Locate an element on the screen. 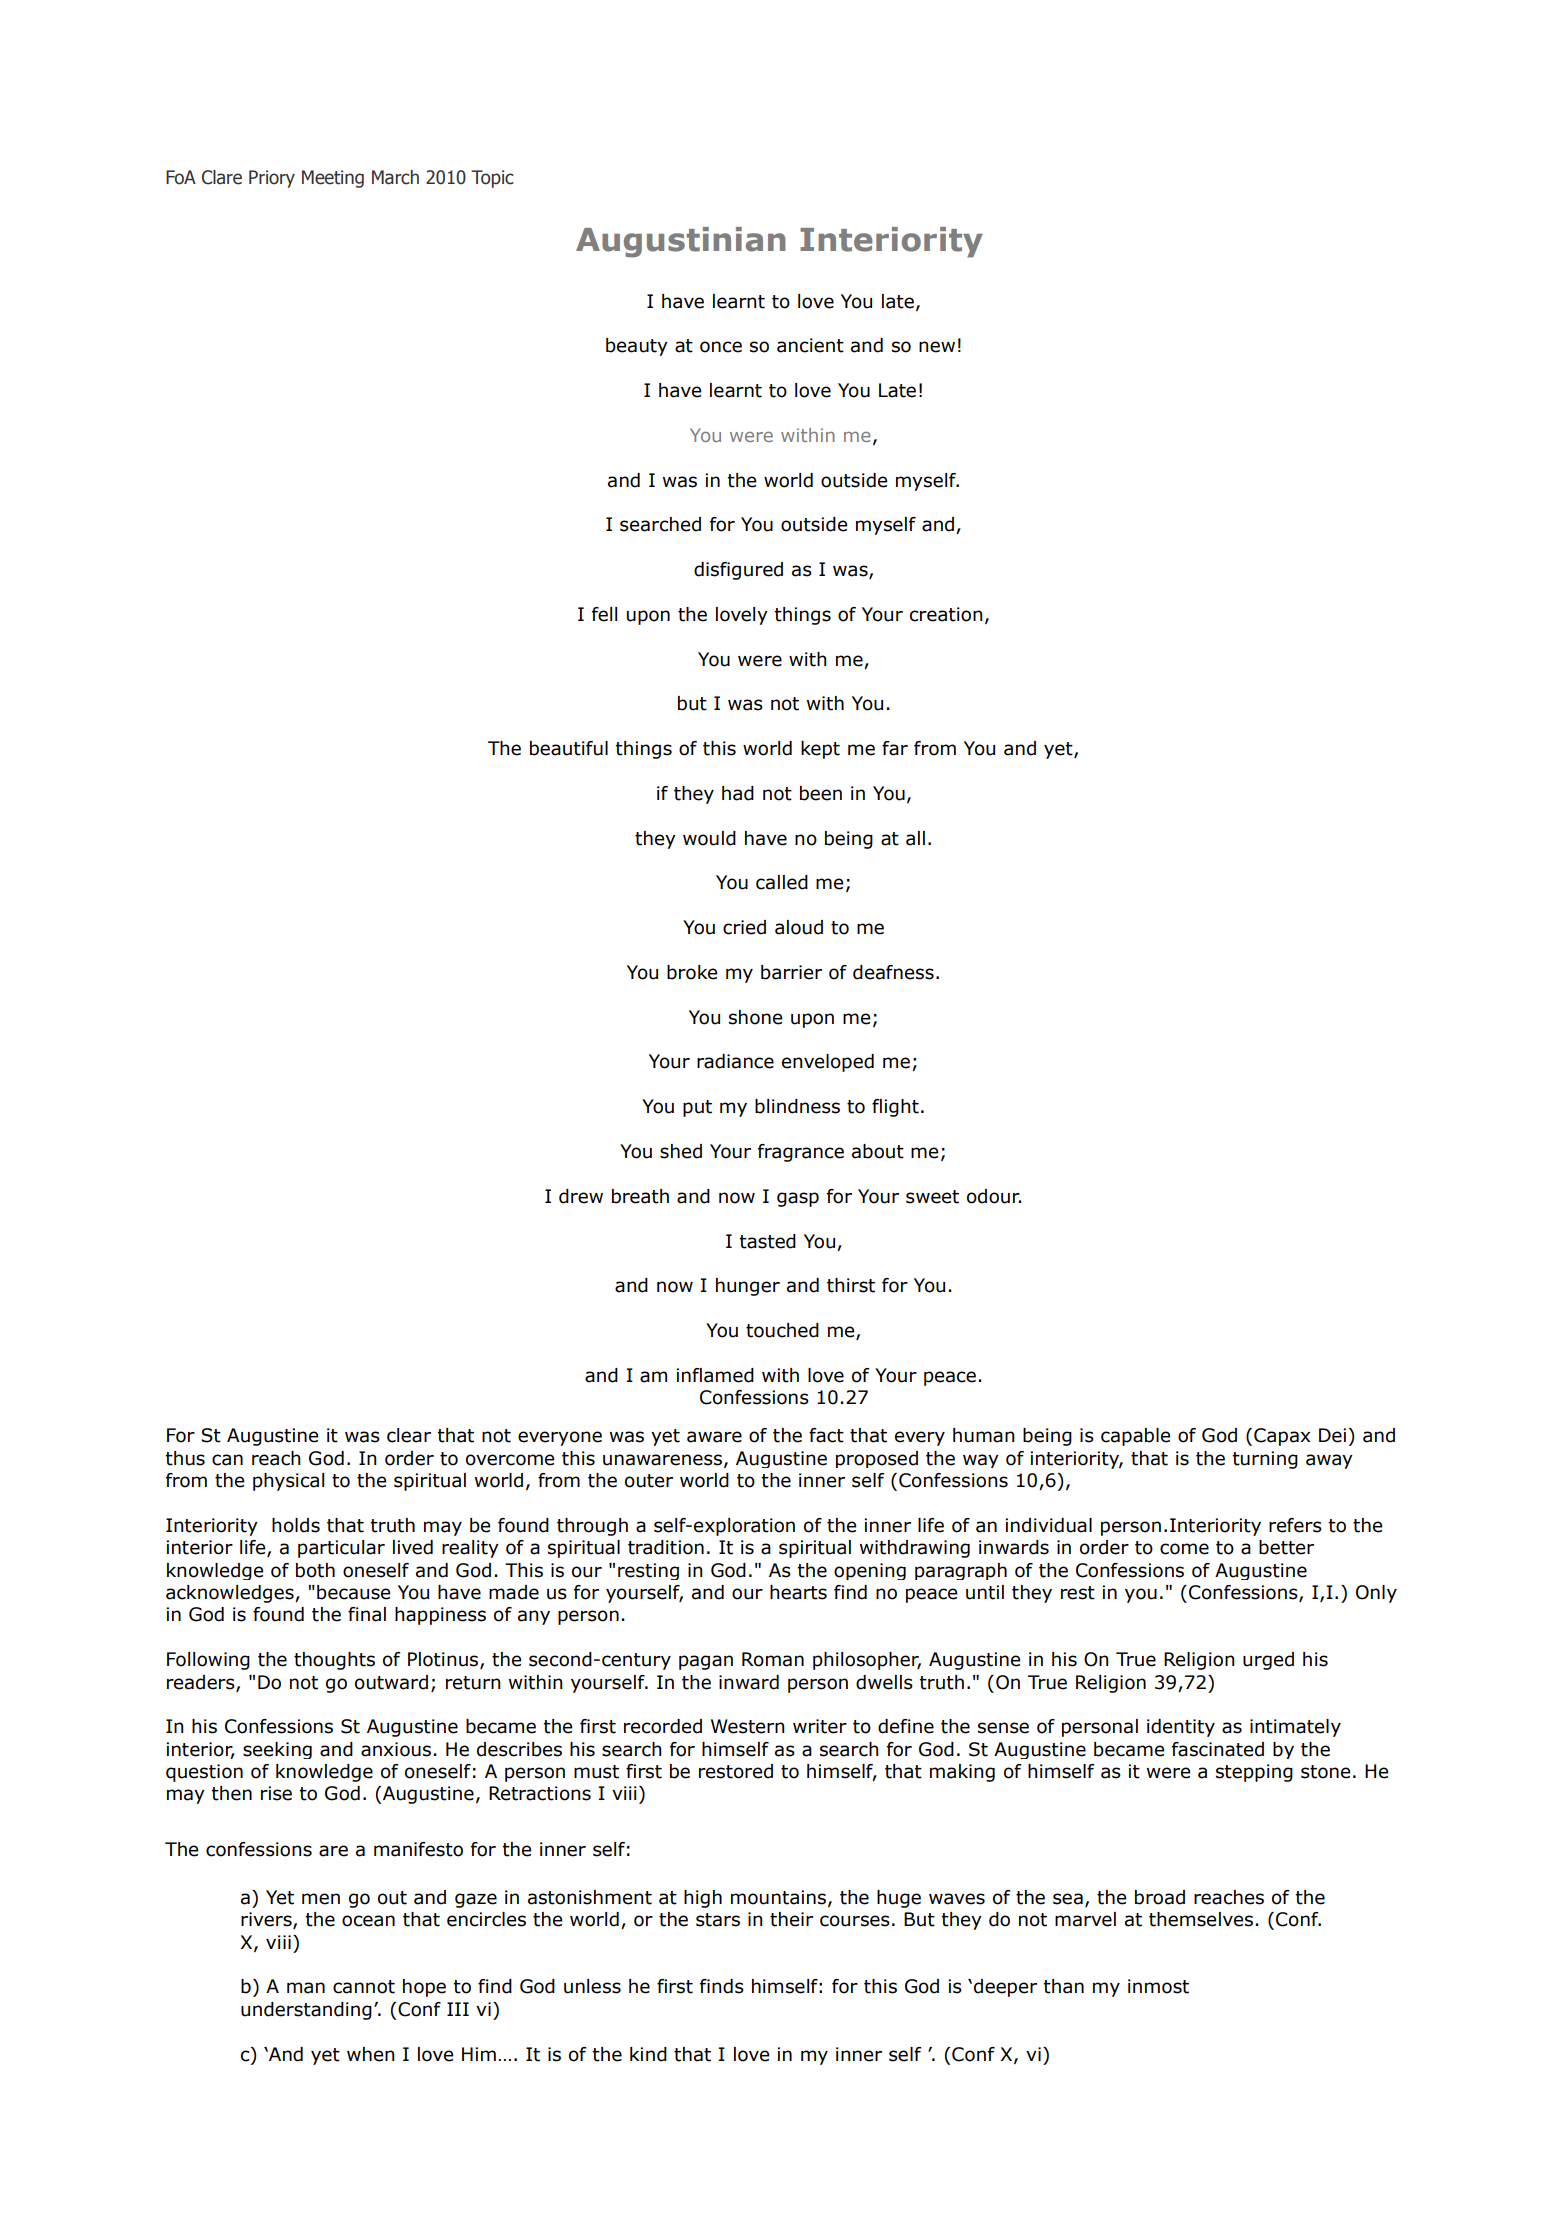 This screenshot has height=2217, width=1567. Augustinian is located at coordinates (681, 242).
